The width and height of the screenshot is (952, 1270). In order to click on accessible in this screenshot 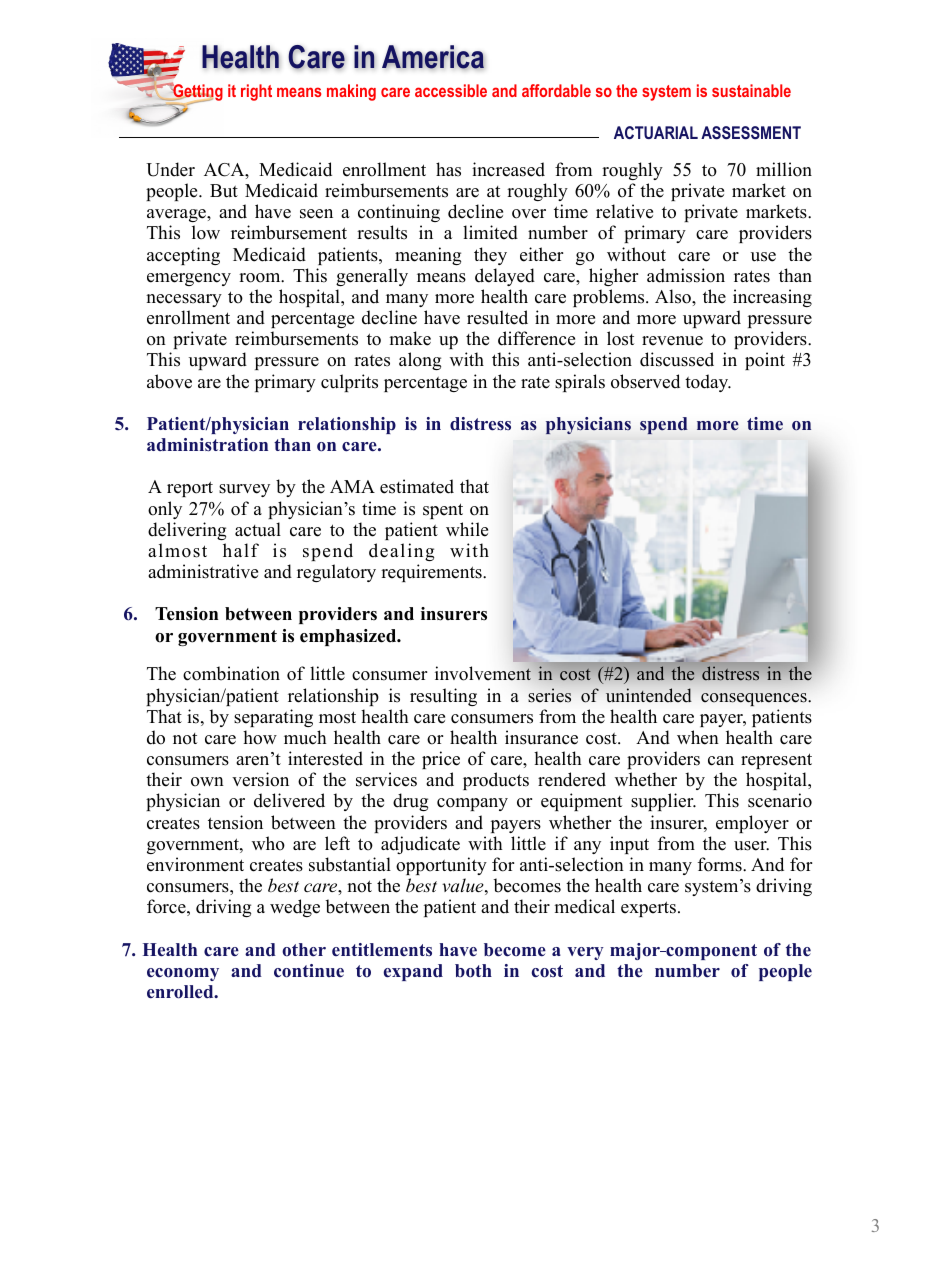, I will do `click(451, 90)`.
